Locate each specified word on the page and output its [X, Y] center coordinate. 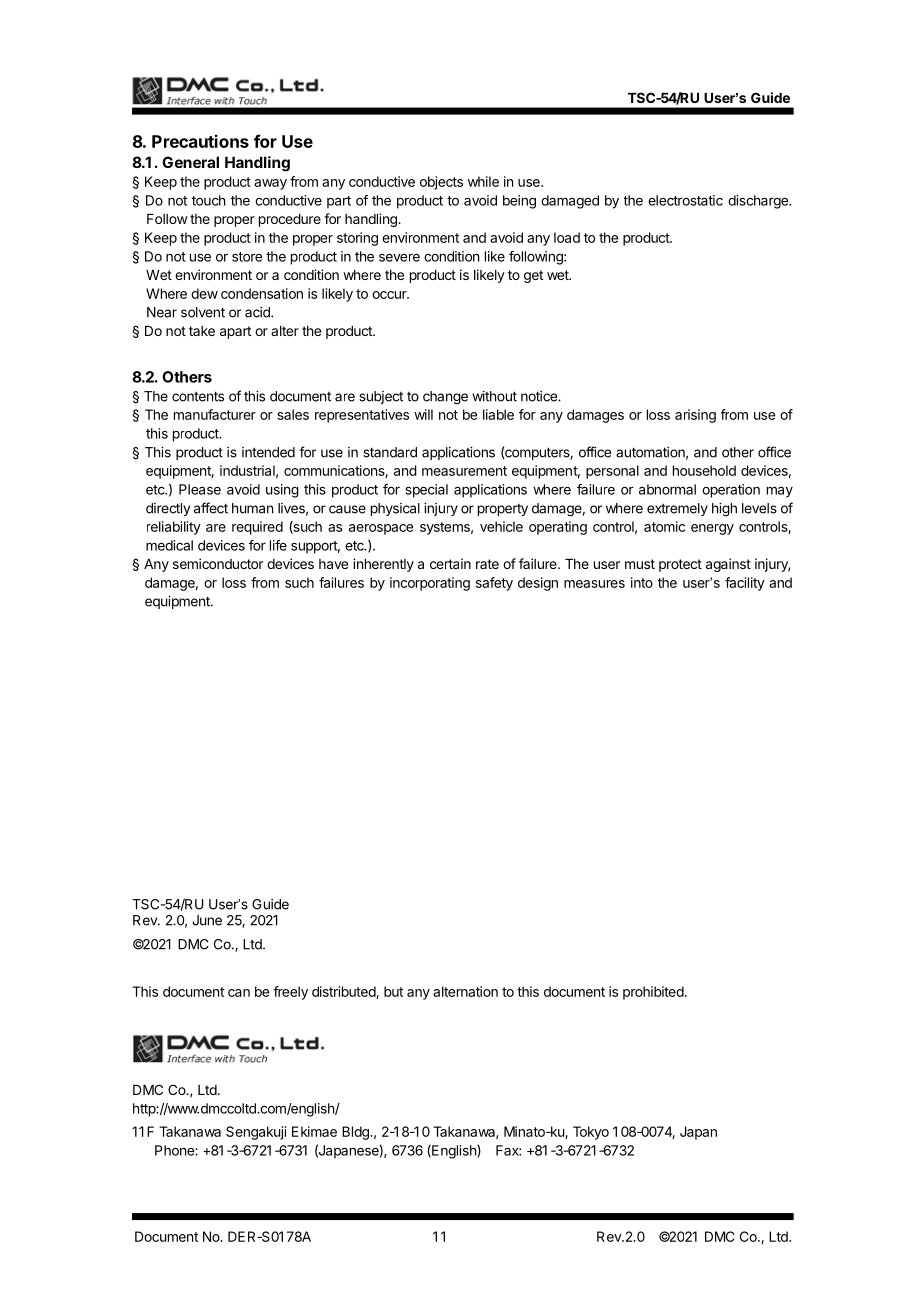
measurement [464, 471]
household [704, 470]
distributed [344, 992]
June [207, 920]
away [270, 184]
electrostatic [685, 200]
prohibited [653, 993]
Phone [175, 1150]
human [252, 508]
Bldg [356, 1133]
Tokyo [591, 1133]
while [483, 181]
